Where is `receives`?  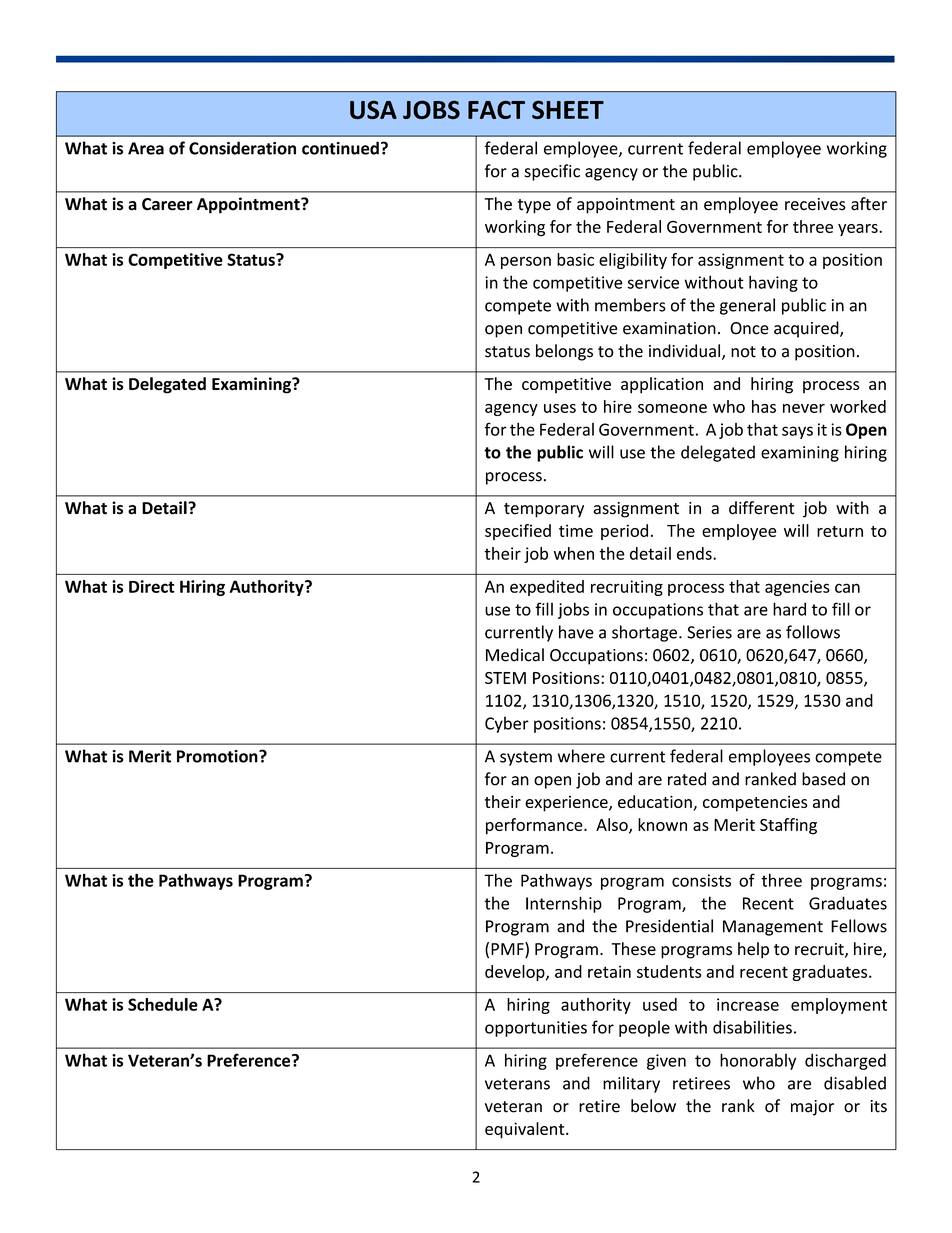 receives is located at coordinates (815, 204).
